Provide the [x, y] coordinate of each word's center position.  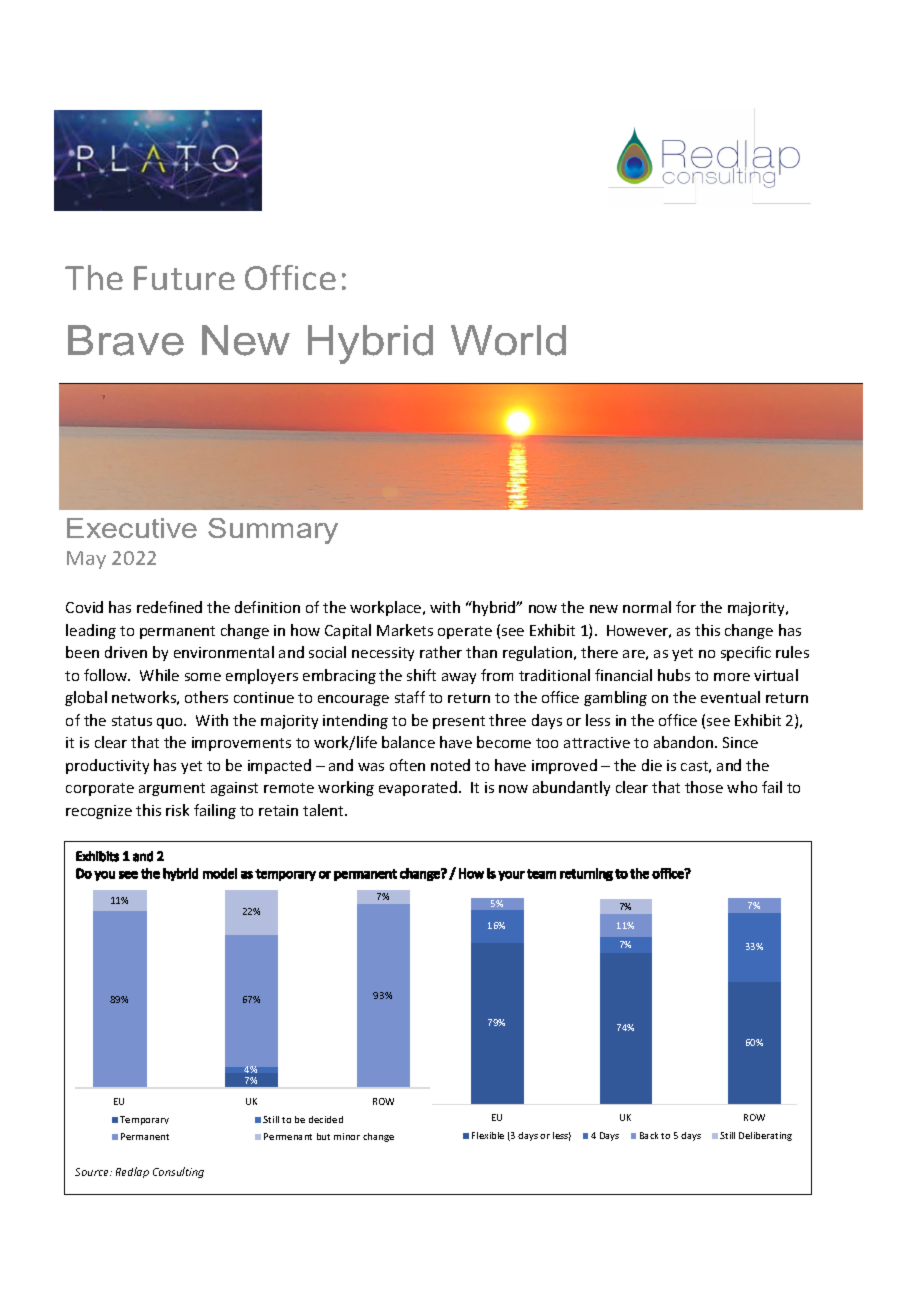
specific [746, 653]
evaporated [418, 788]
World [508, 340]
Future [184, 278]
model [220, 873]
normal [647, 607]
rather [441, 652]
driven [126, 652]
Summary [273, 531]
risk [177, 810]
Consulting [178, 1172]
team [541, 874]
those [704, 787]
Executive [132, 528]
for [686, 607]
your [511, 876]
